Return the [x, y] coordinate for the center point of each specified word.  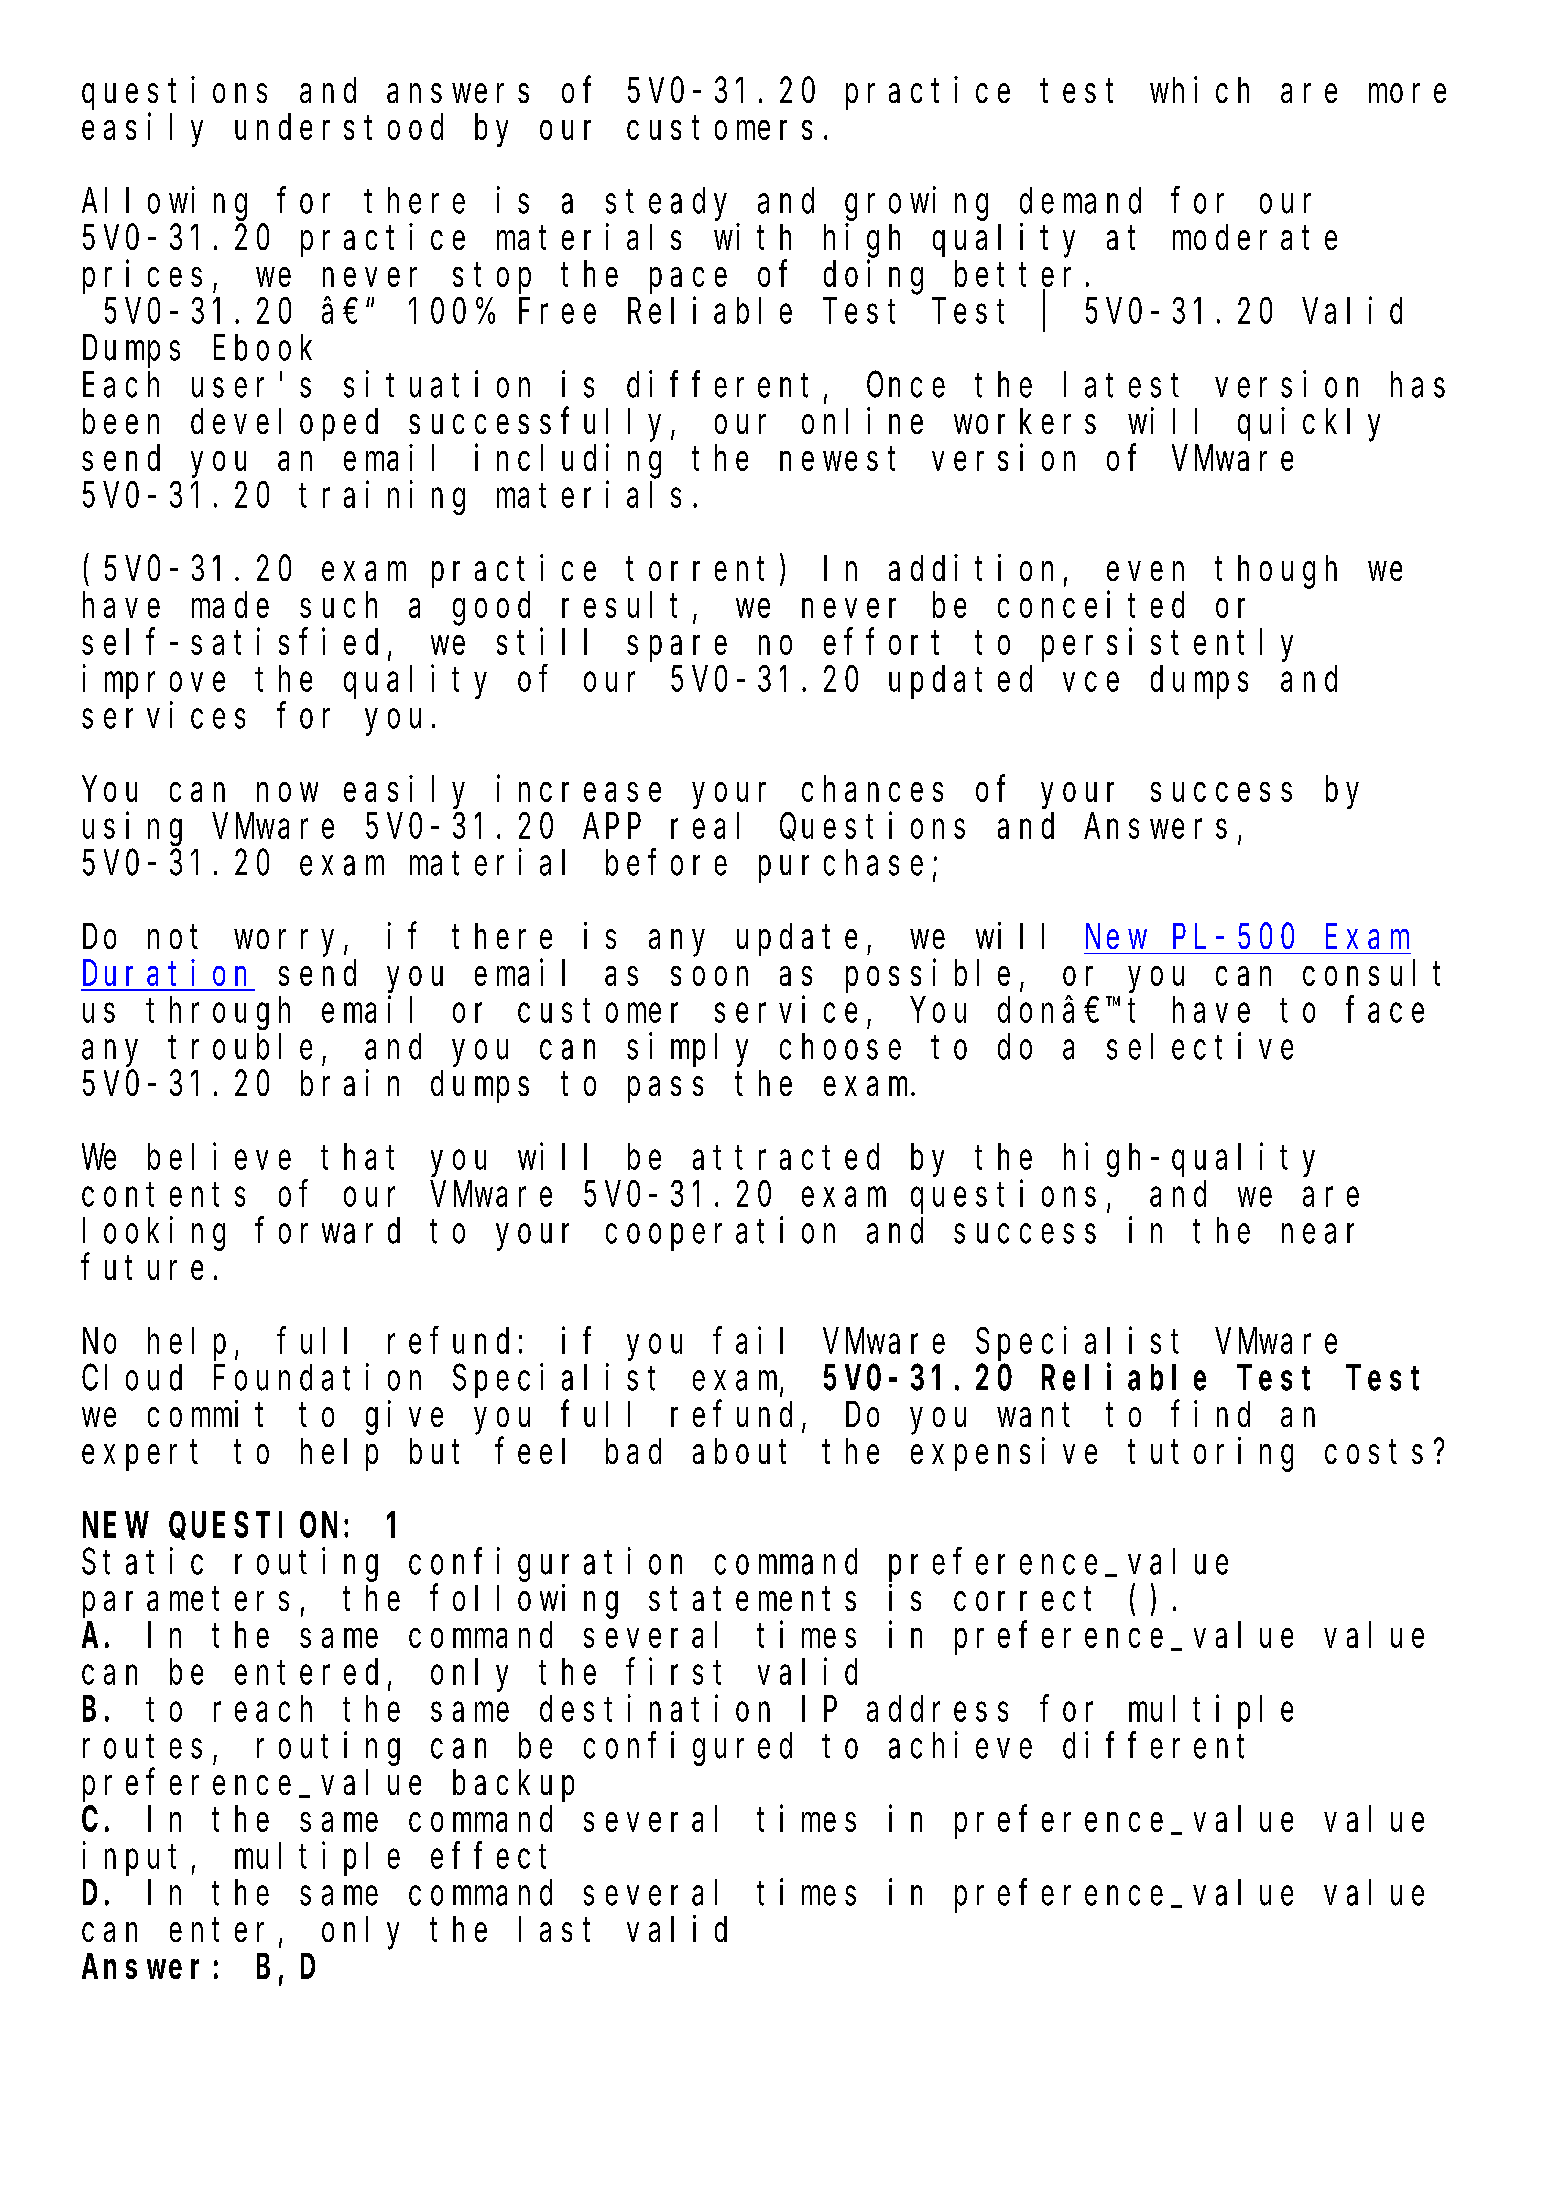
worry [290, 943]
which [1199, 90]
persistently [1167, 645]
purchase [841, 866]
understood [339, 127]
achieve [960, 1745]
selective [1200, 1046]
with [752, 237]
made [230, 605]
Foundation [317, 1377]
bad [633, 1451]
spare [677, 649]
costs [1374, 1452]
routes [142, 1747]
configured [688, 1749]
